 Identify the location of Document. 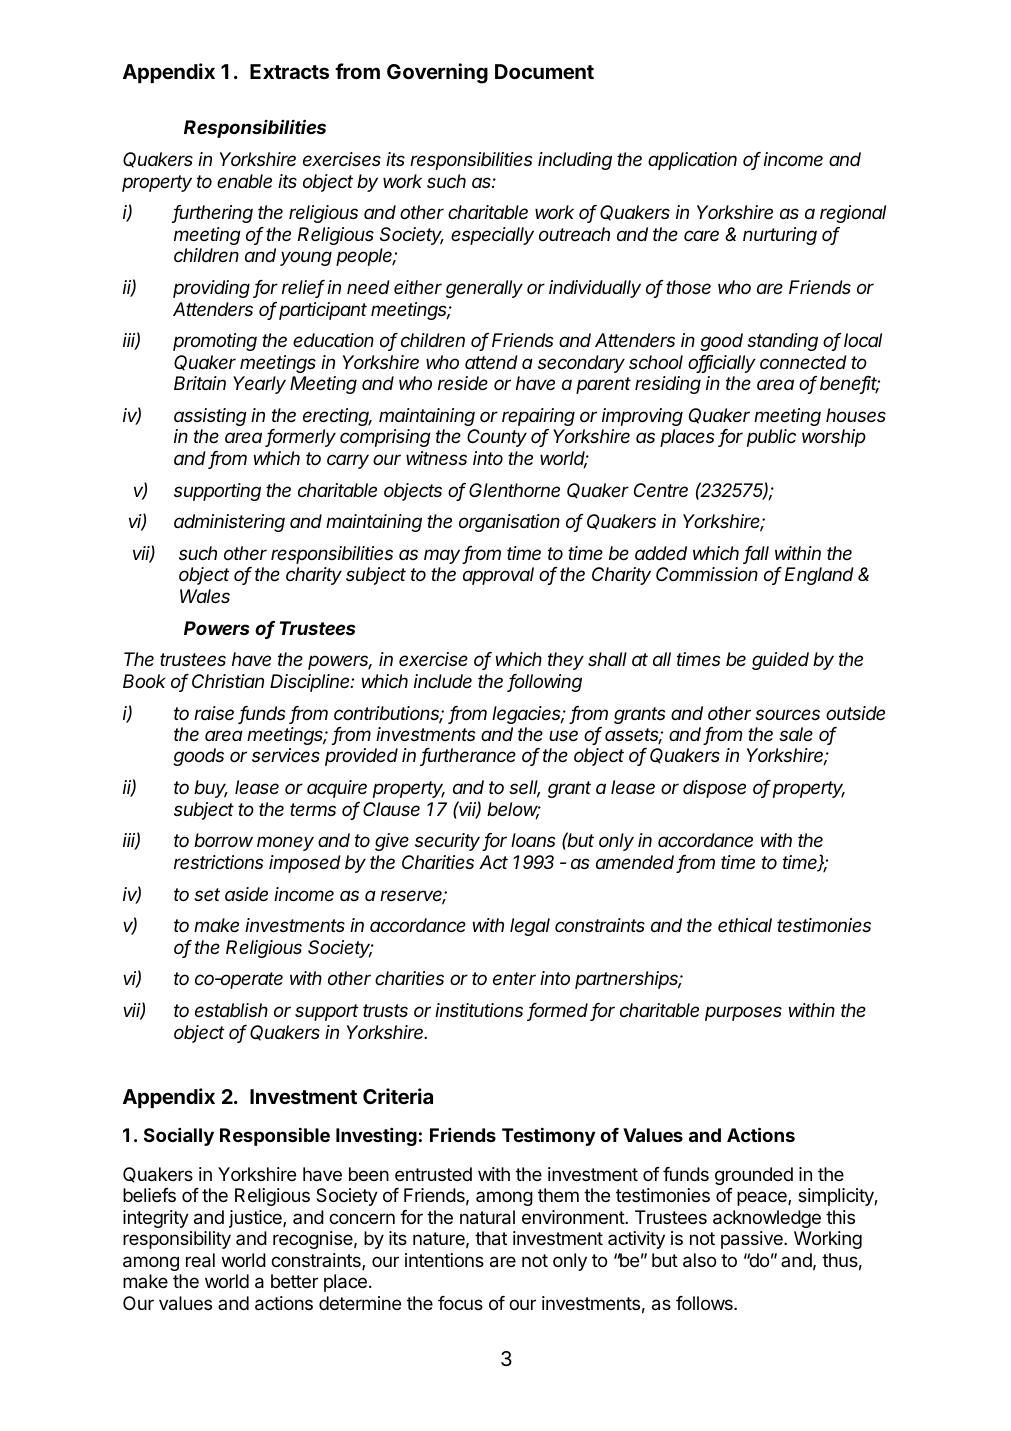
(544, 71).
